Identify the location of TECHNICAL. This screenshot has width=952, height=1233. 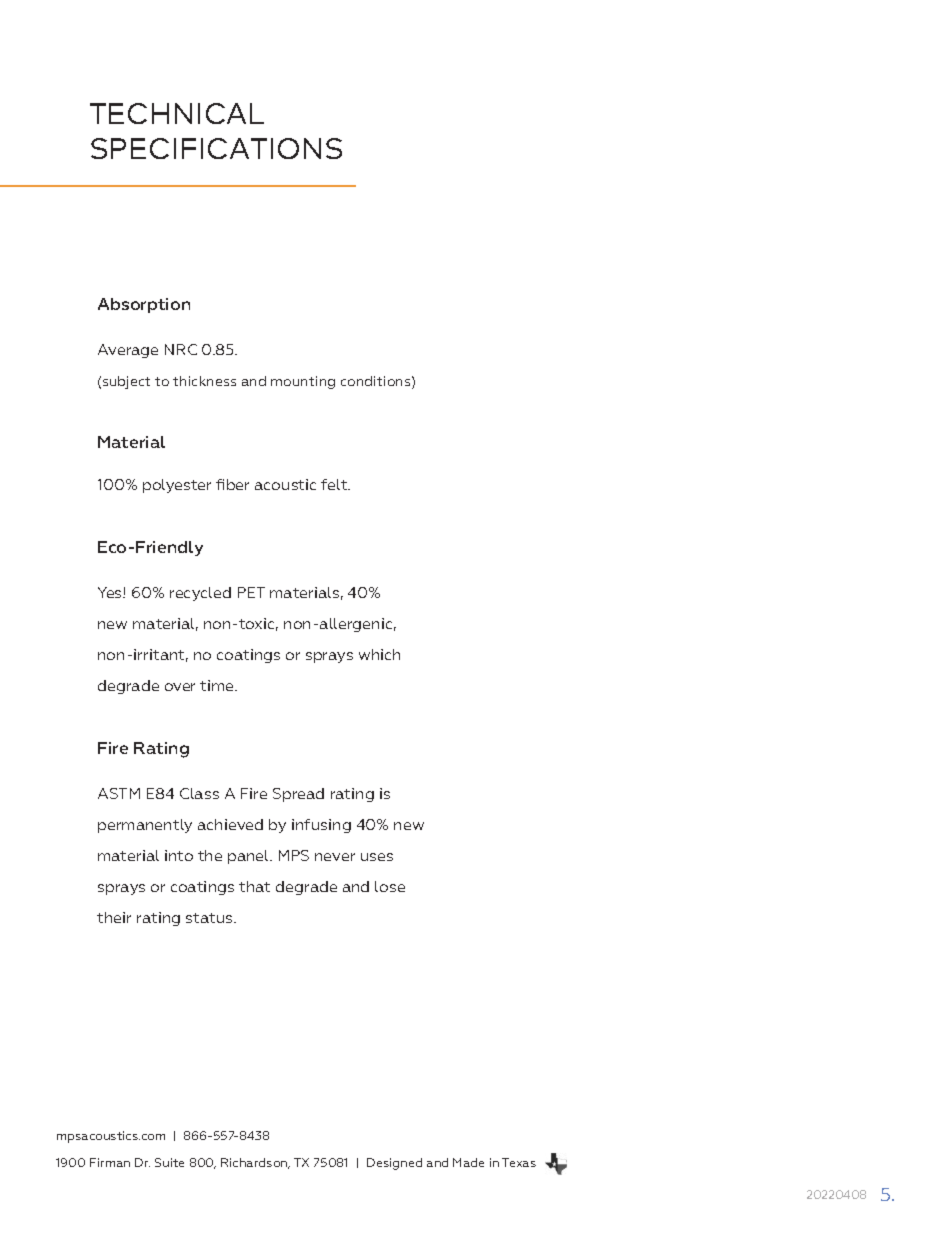
(177, 113).
